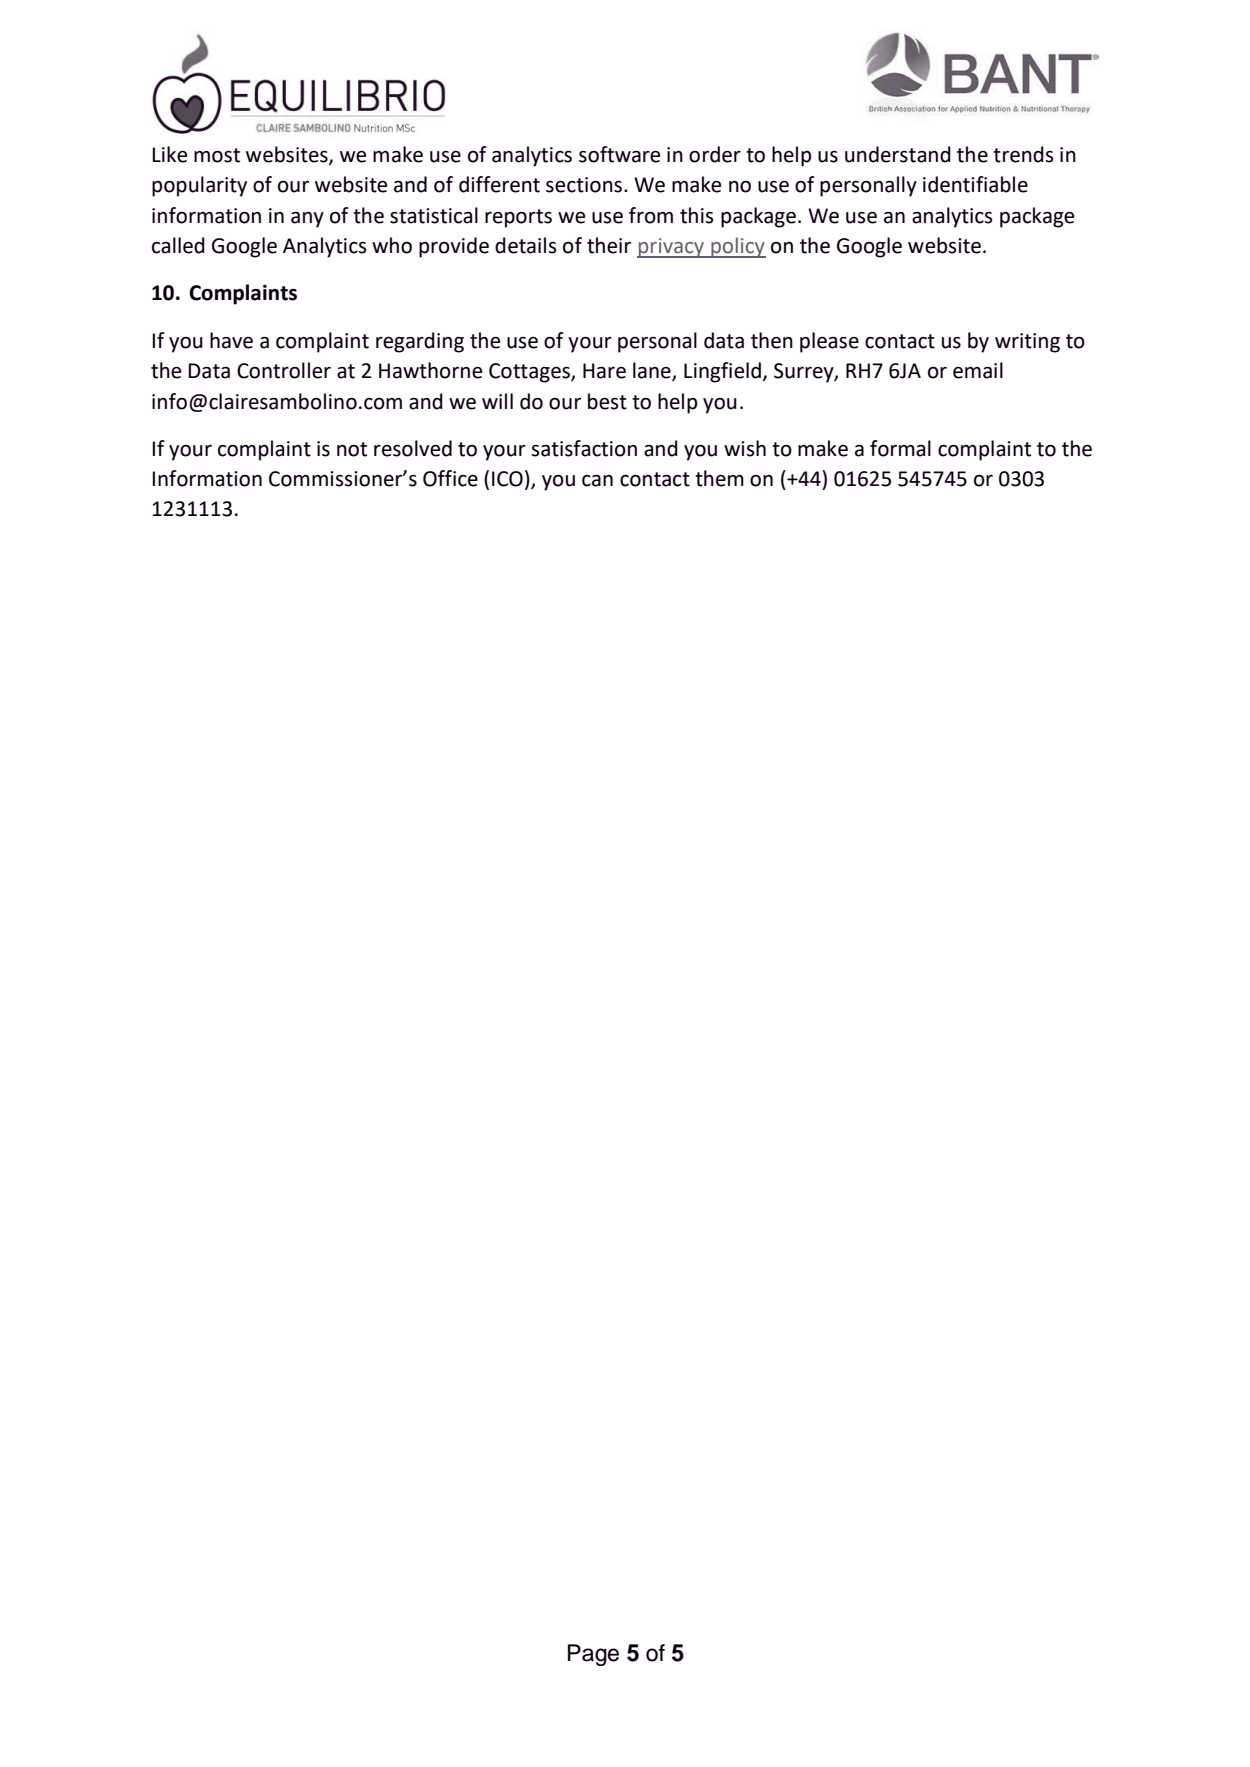  Describe the element at coordinates (584, 448) in the screenshot. I see `satisfaction` at that location.
